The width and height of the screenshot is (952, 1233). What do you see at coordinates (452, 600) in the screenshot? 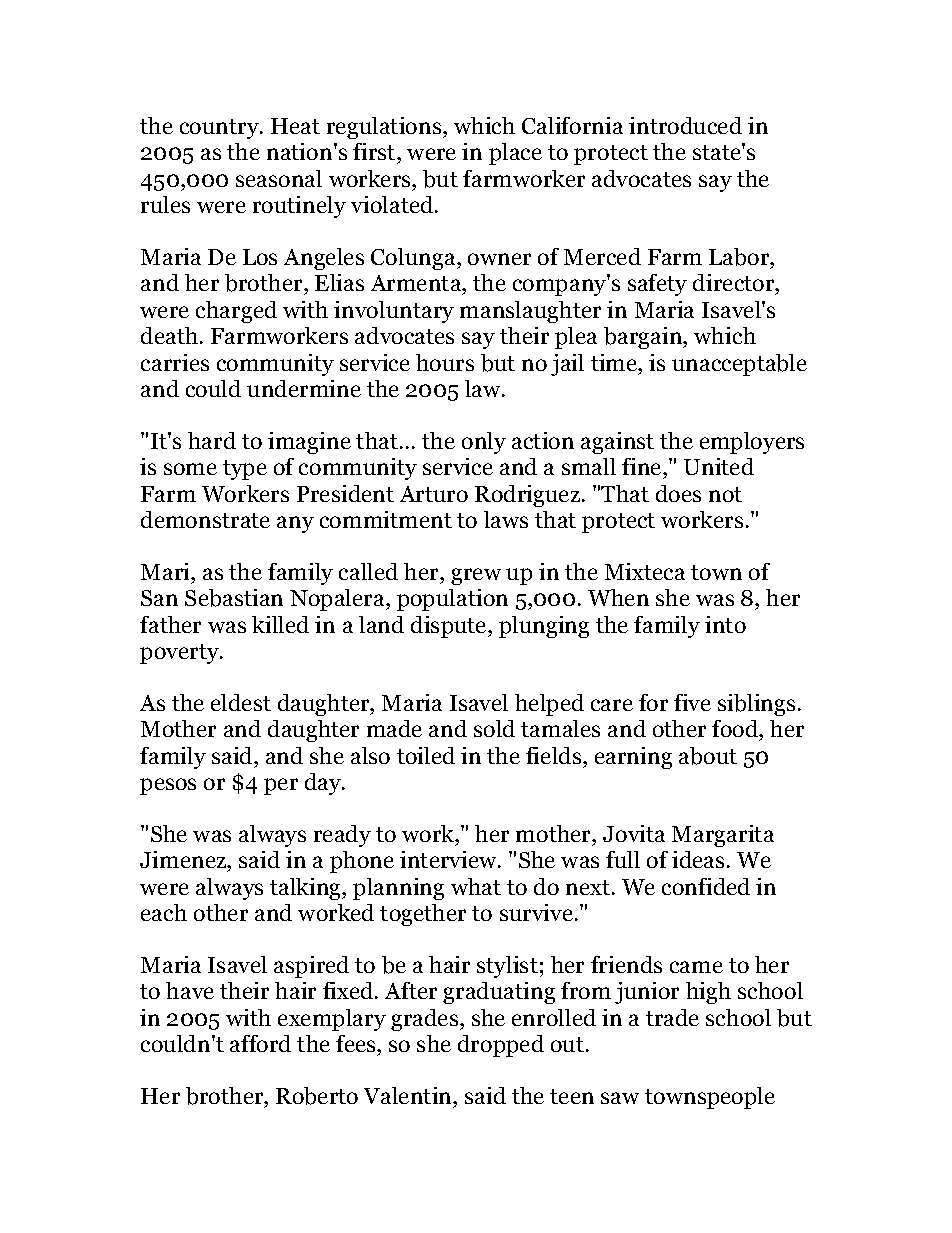
I see `population` at bounding box center [452, 600].
